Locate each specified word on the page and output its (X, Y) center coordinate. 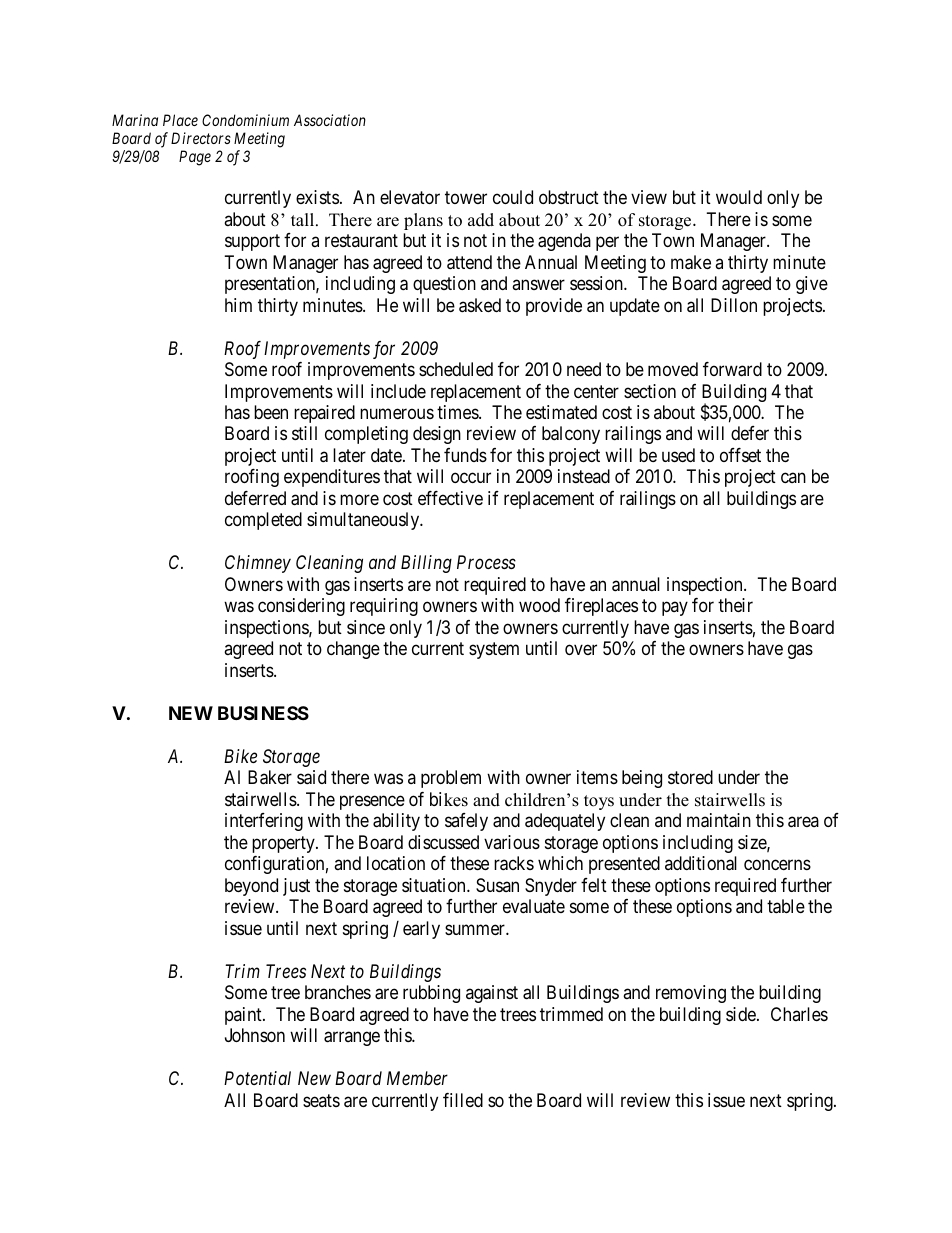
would (739, 197)
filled (463, 1100)
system (494, 651)
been (271, 412)
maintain (719, 820)
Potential (257, 1078)
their (735, 605)
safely (466, 822)
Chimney (258, 564)
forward (732, 369)
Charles (799, 1014)
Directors (201, 138)
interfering (264, 822)
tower (466, 197)
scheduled (456, 369)
